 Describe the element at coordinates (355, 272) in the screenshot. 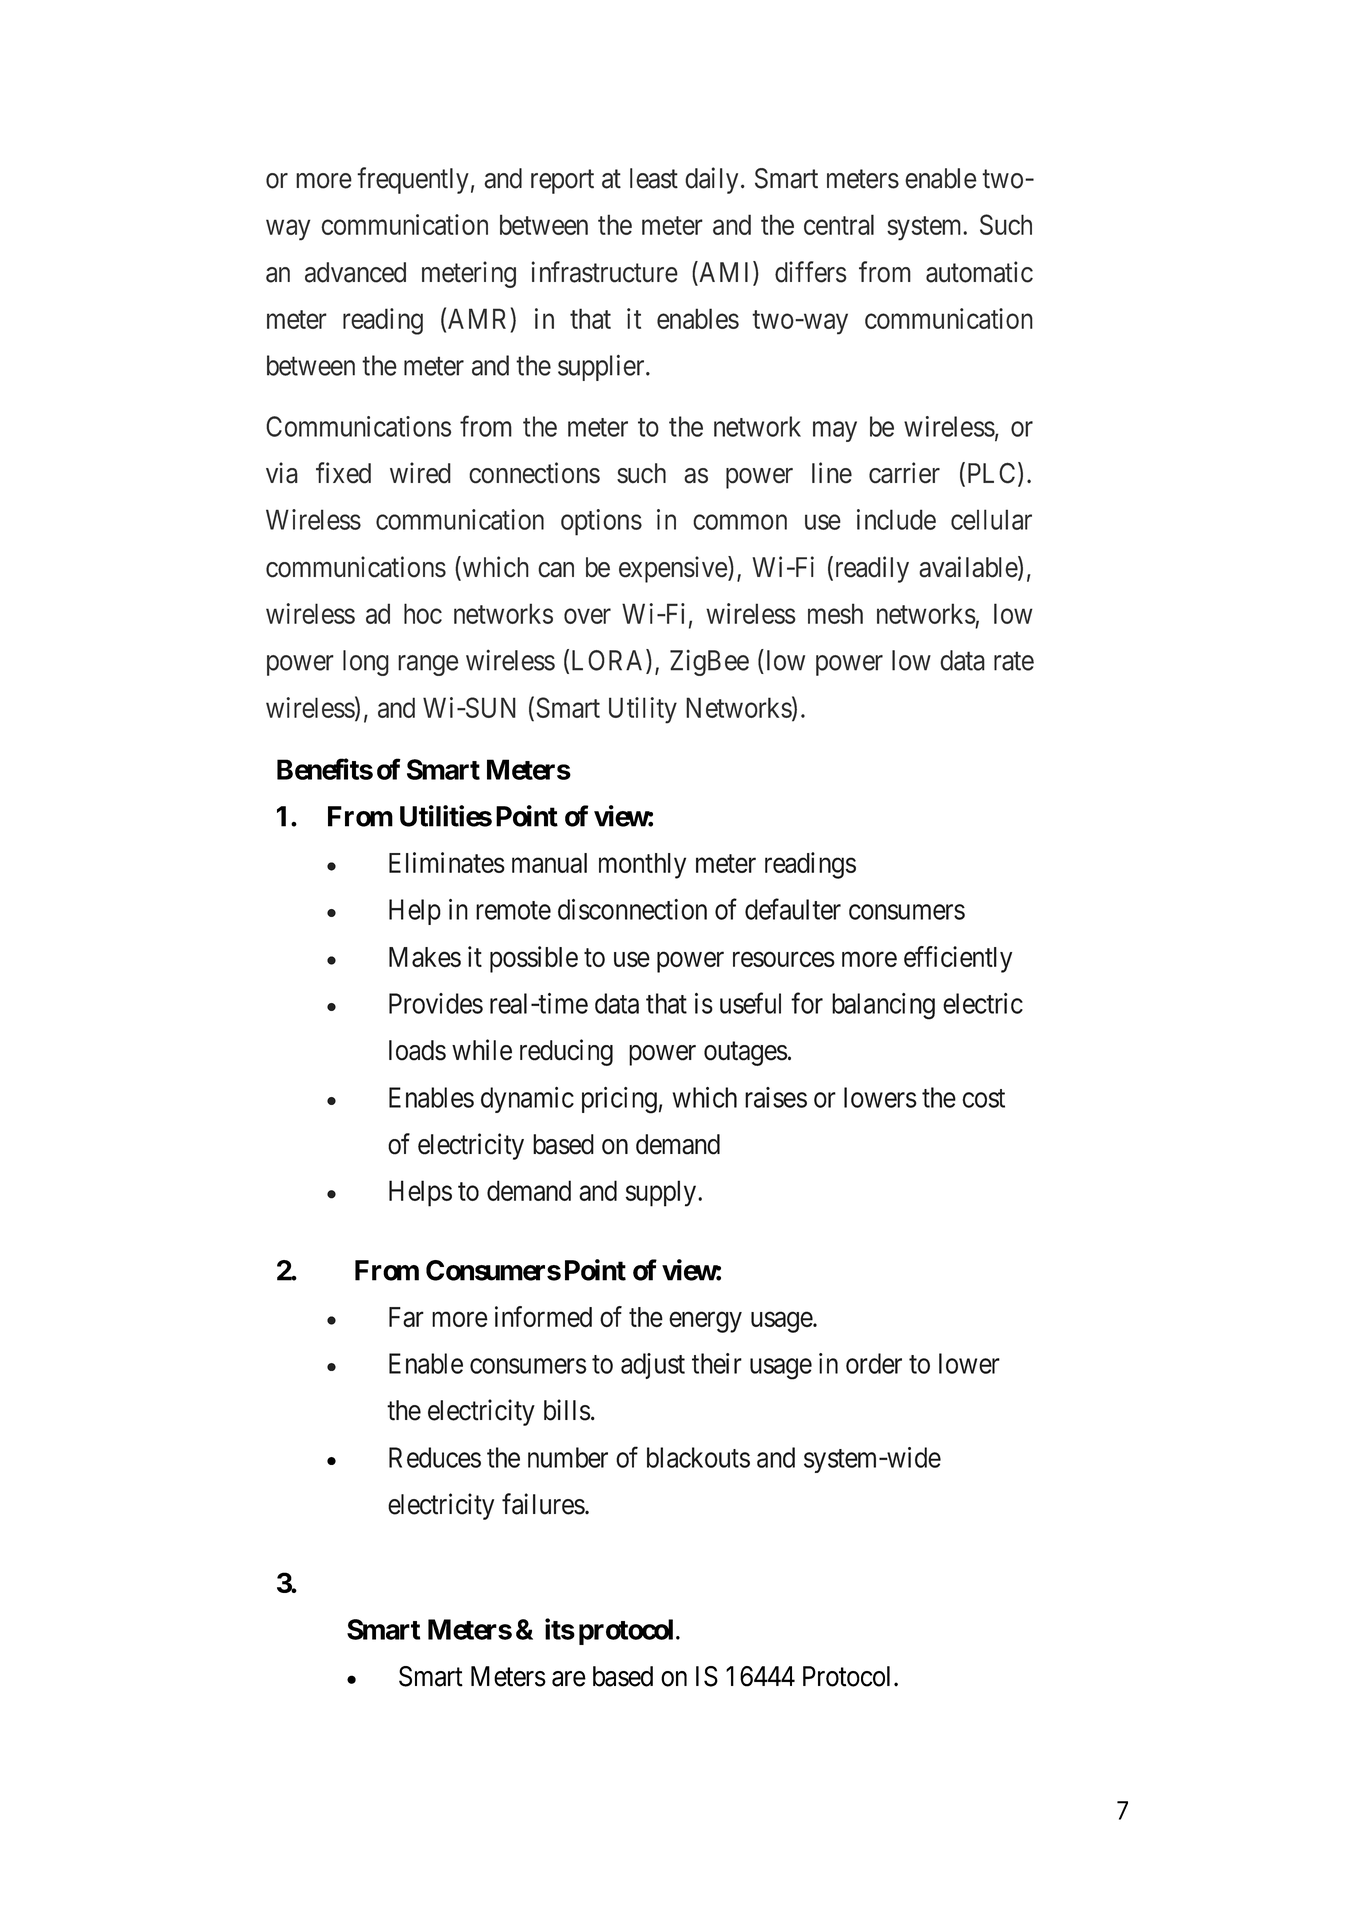

I see `advanced` at that location.
